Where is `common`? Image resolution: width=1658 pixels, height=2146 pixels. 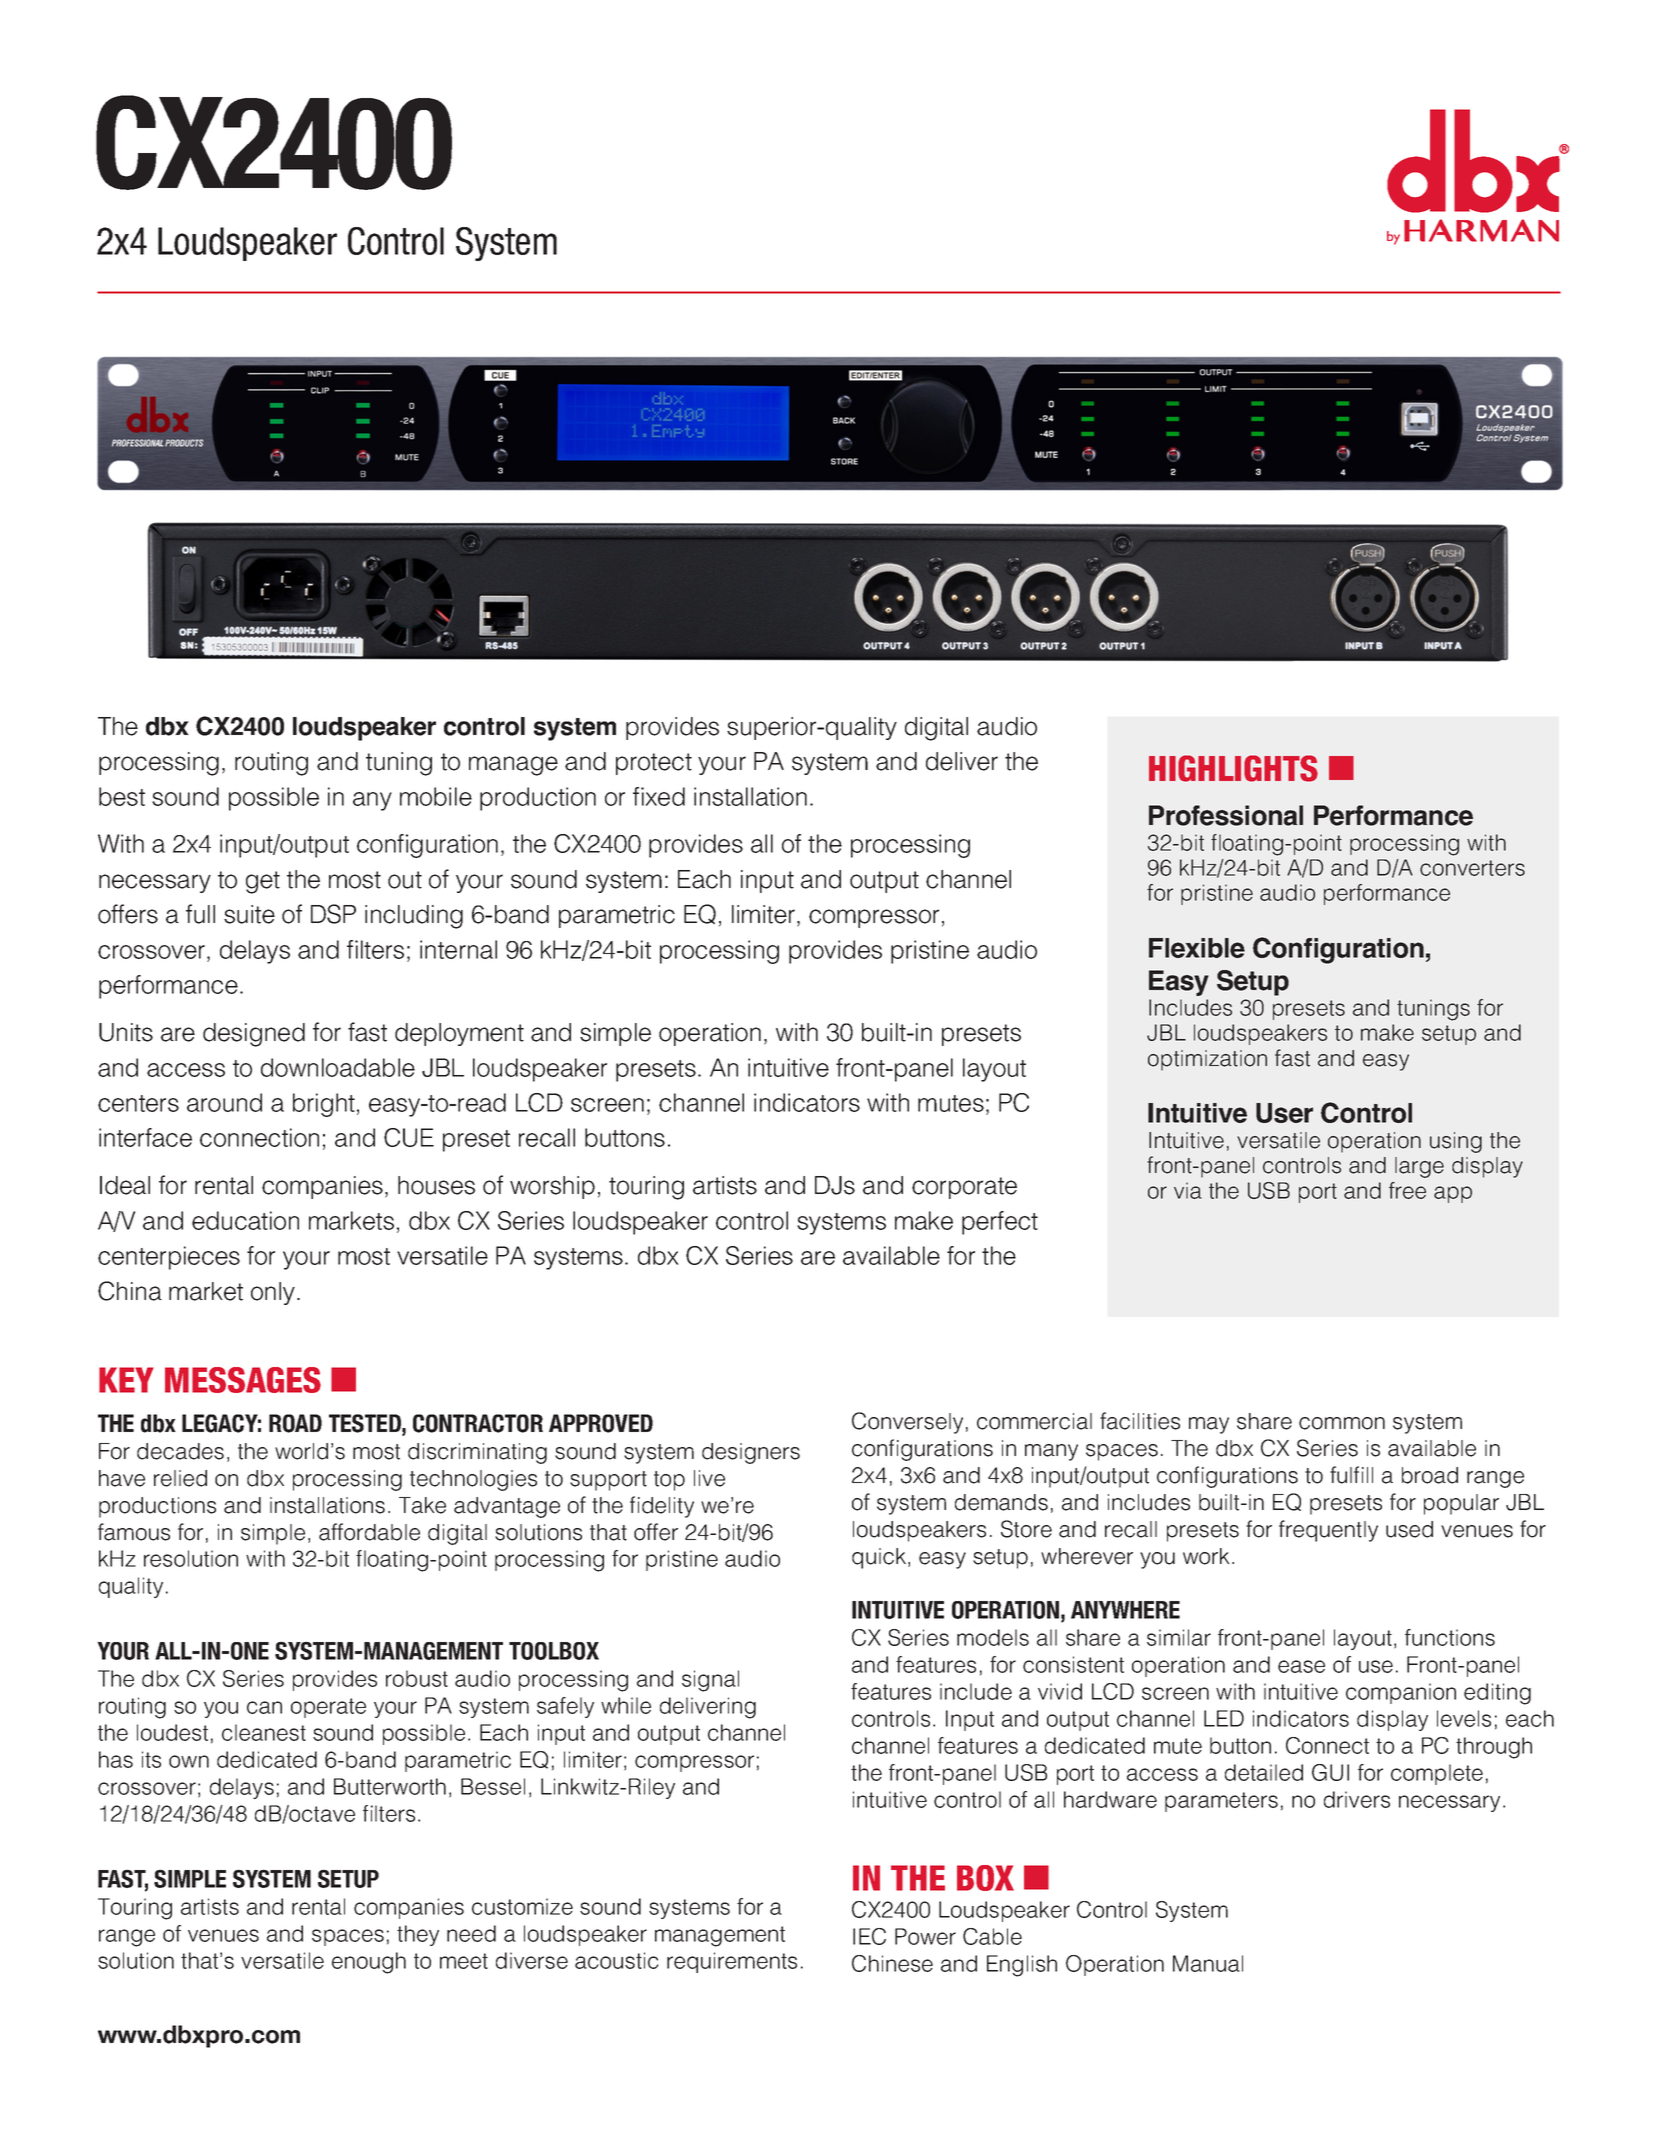
common is located at coordinates (1342, 1423).
